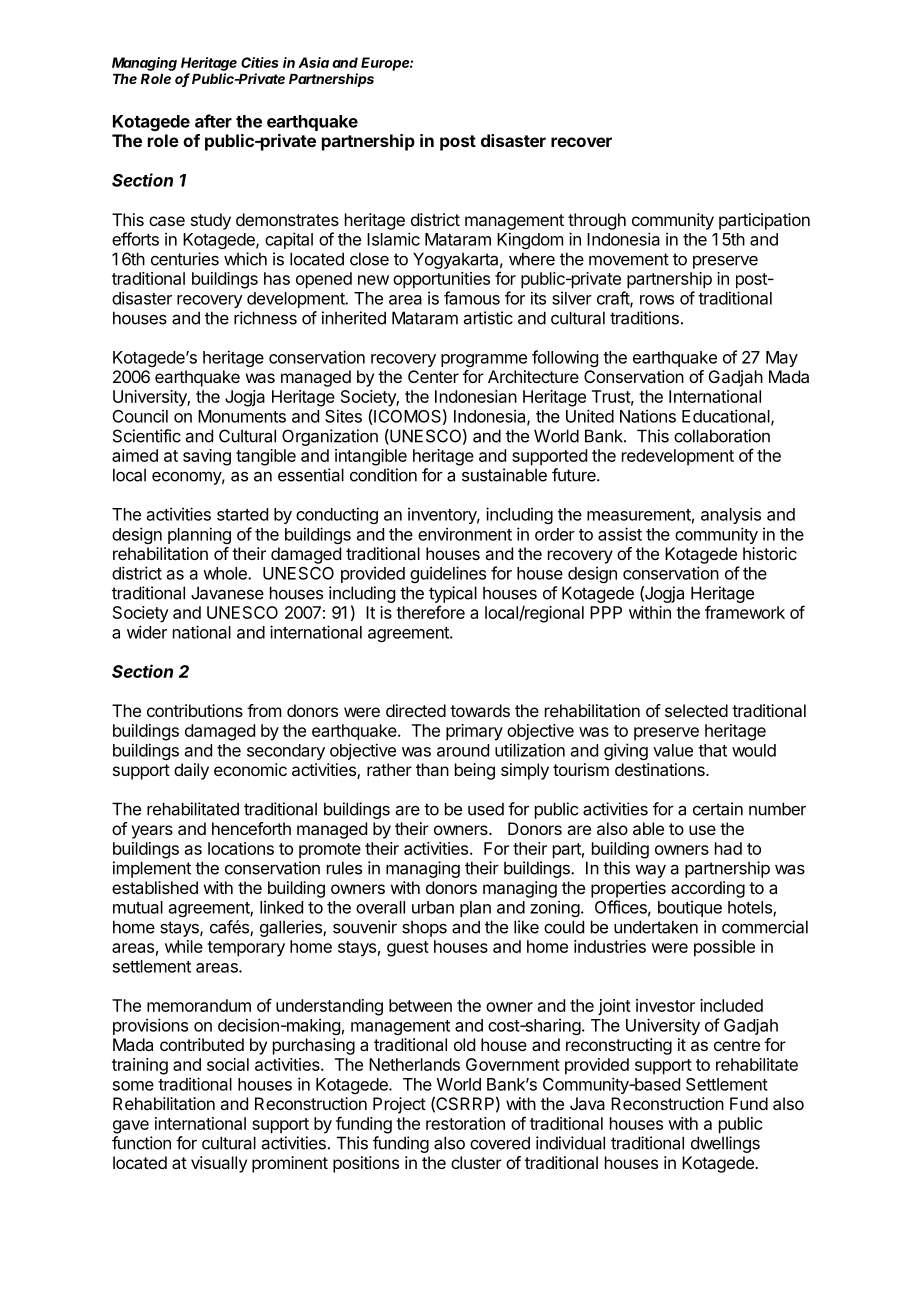 The width and height of the page is (924, 1308). Describe the element at coordinates (465, 1123) in the page. I see `restoration` at that location.
